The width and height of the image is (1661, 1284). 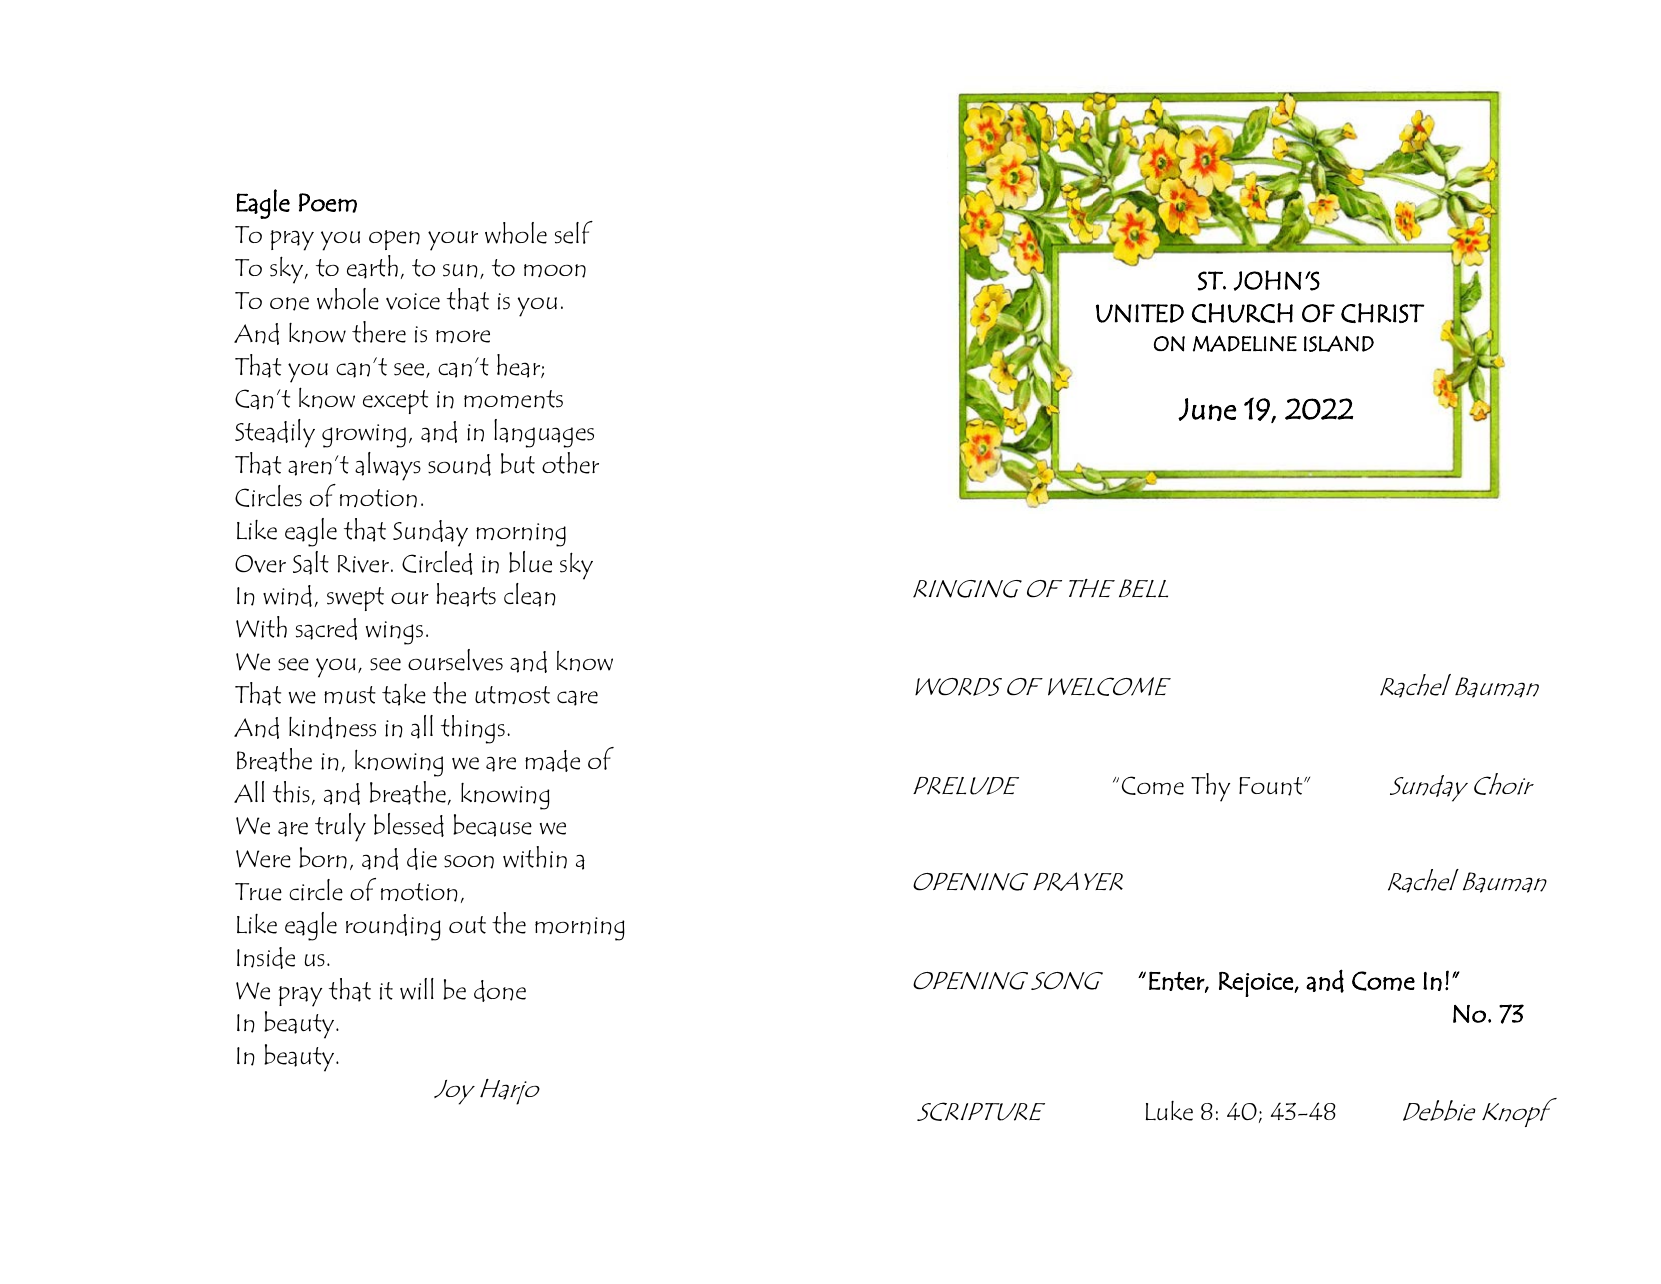 I want to click on CHURCH, so click(x=1242, y=313).
